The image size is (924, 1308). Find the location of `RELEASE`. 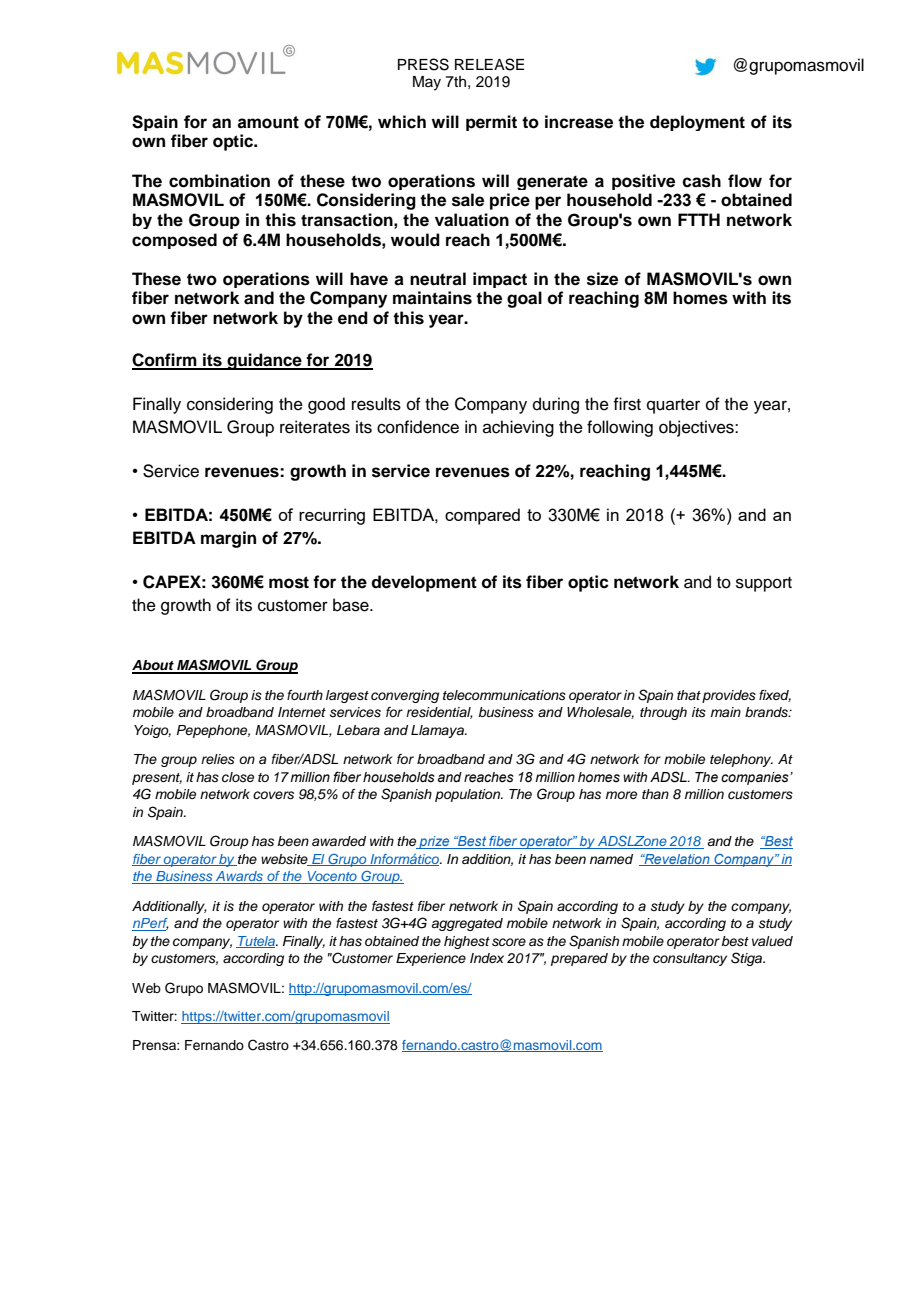

RELEASE is located at coordinates (489, 64).
